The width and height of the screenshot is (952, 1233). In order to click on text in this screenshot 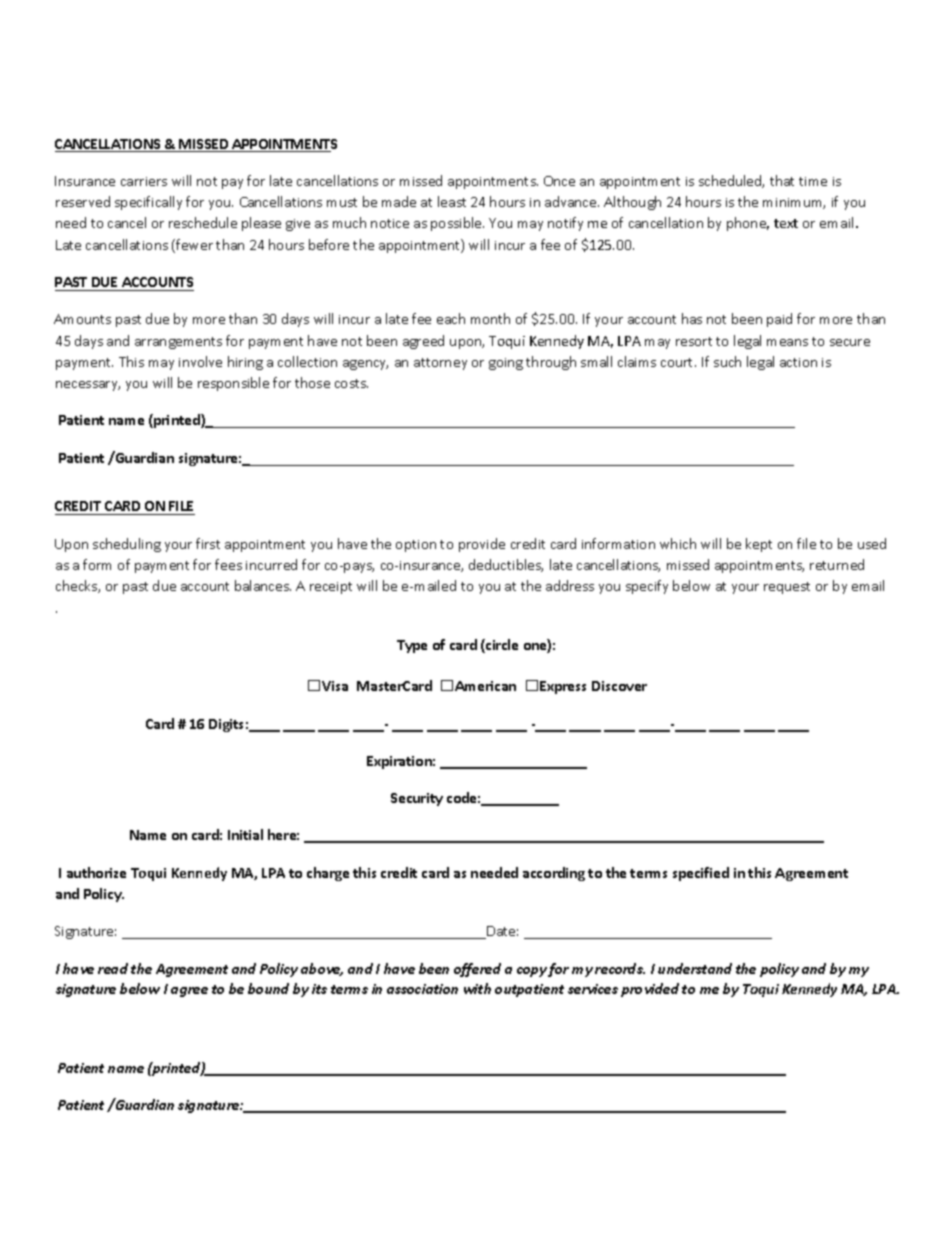, I will do `click(786, 223)`.
